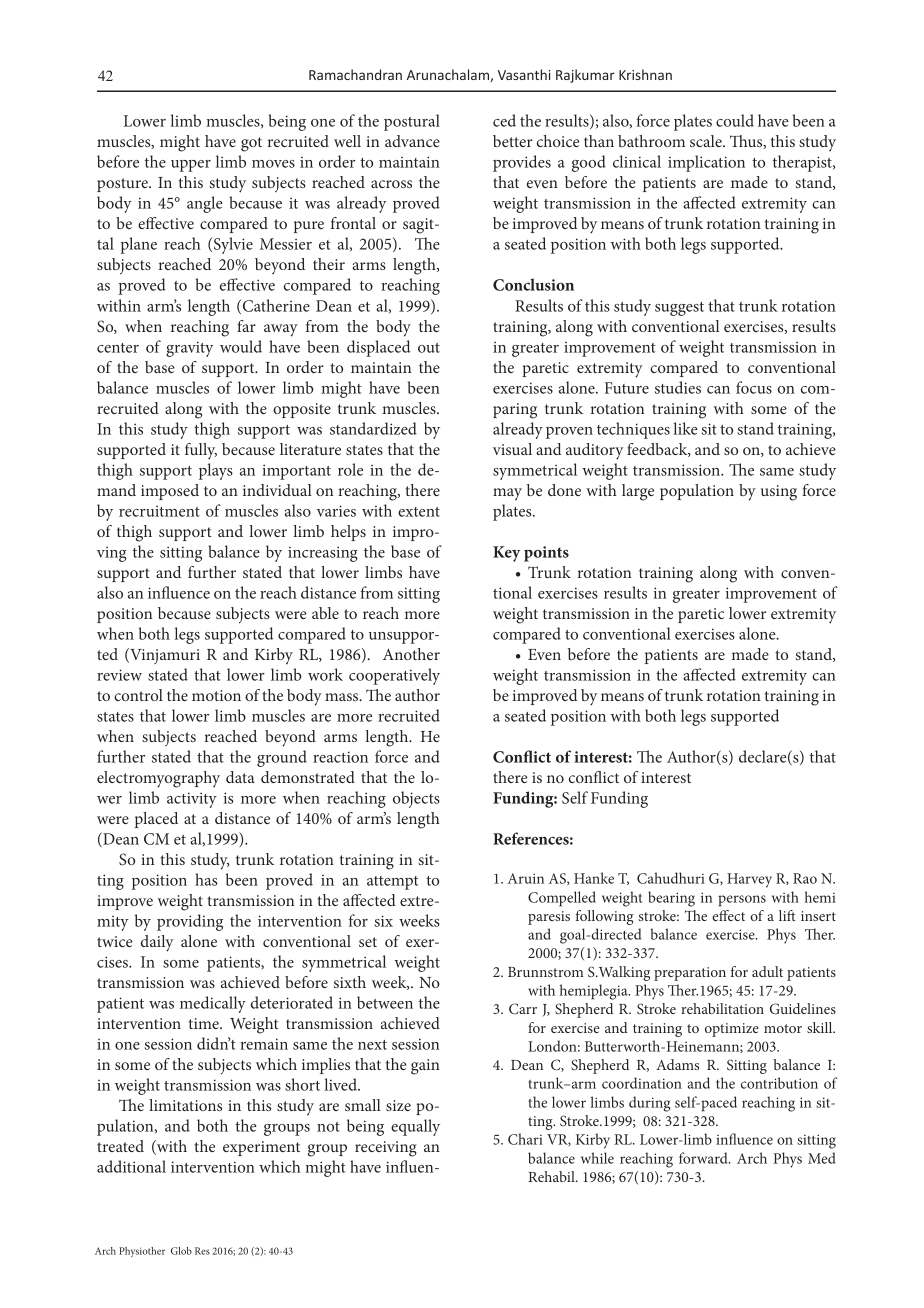  Describe the element at coordinates (779, 493) in the screenshot. I see `using` at that location.
